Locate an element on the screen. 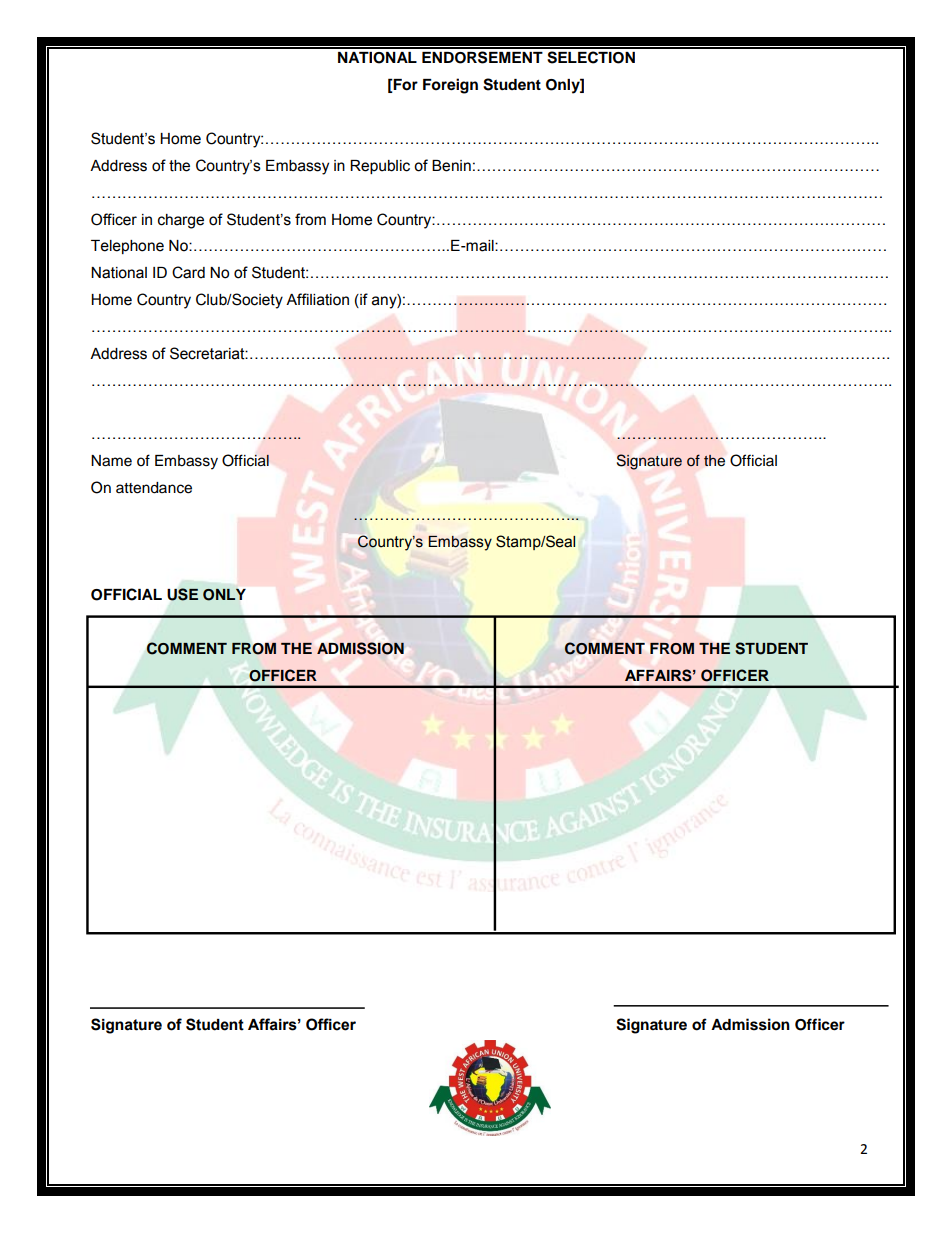 The image size is (952, 1233). Affiliation is located at coordinates (317, 299).
